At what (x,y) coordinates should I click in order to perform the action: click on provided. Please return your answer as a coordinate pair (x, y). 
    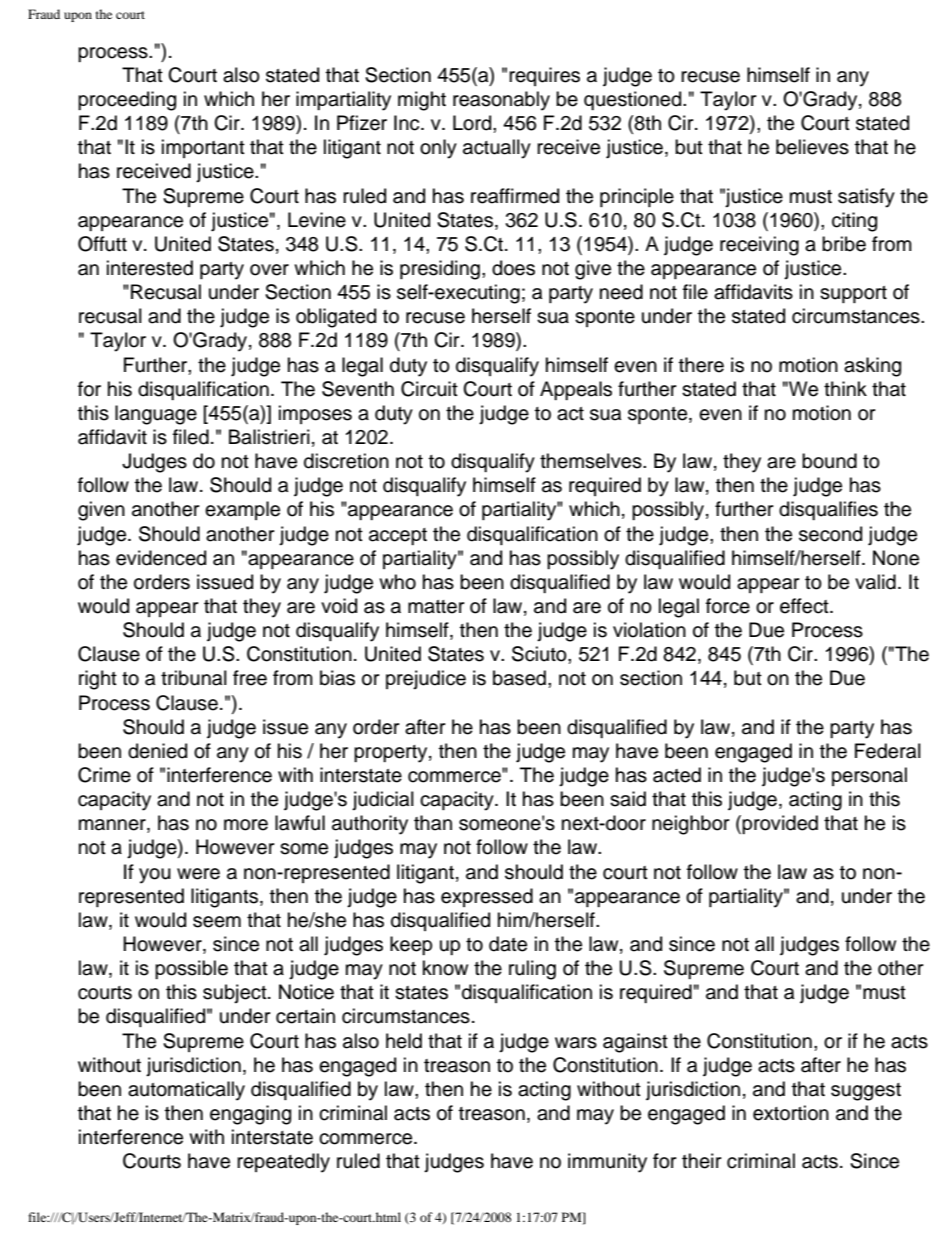
    Looking at the image, I should click on (780, 824).
